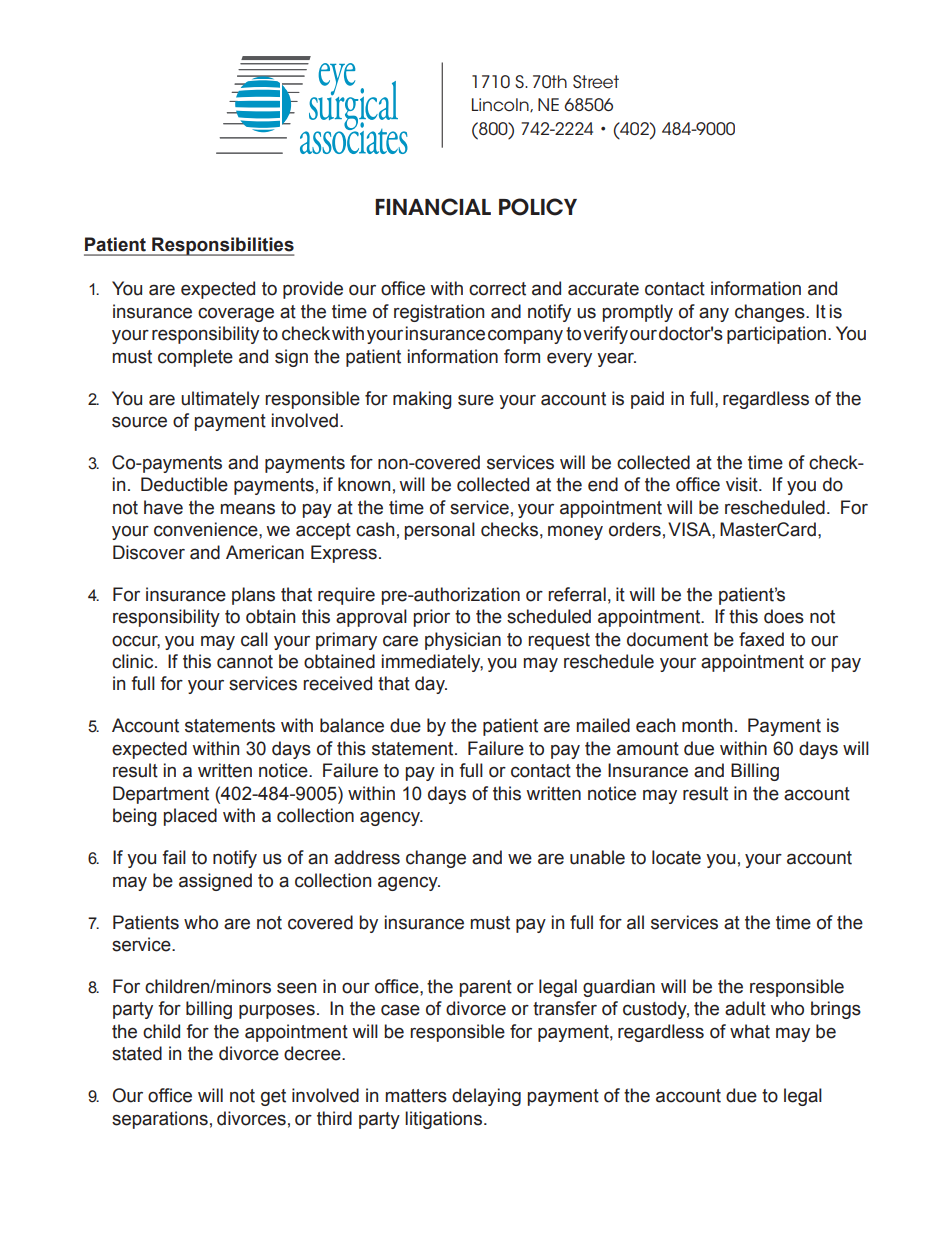 This document has width=952, height=1233. What do you see at coordinates (273, 1097) in the document?
I see `get` at bounding box center [273, 1097].
